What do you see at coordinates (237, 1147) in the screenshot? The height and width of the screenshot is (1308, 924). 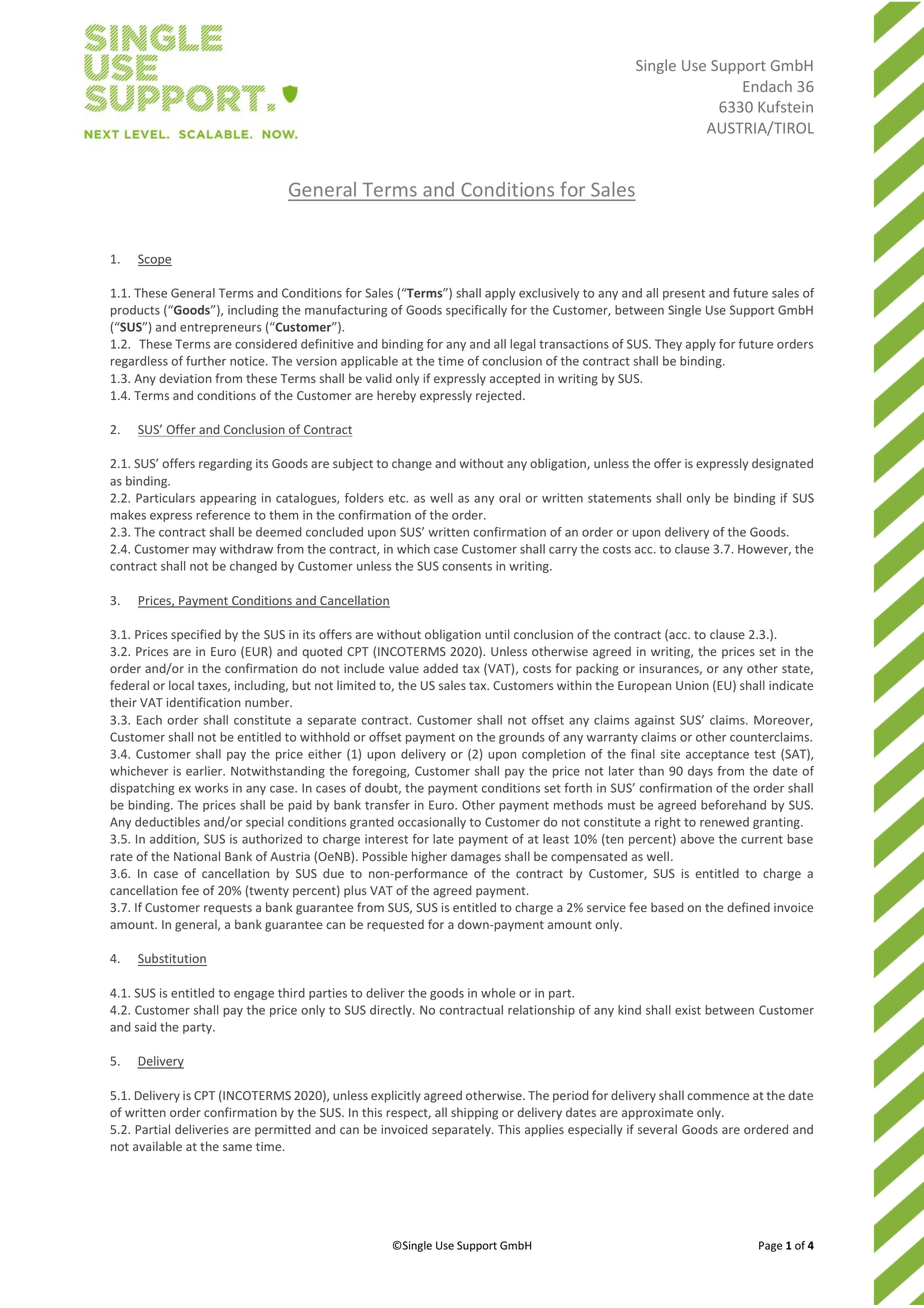 I see `same` at bounding box center [237, 1147].
